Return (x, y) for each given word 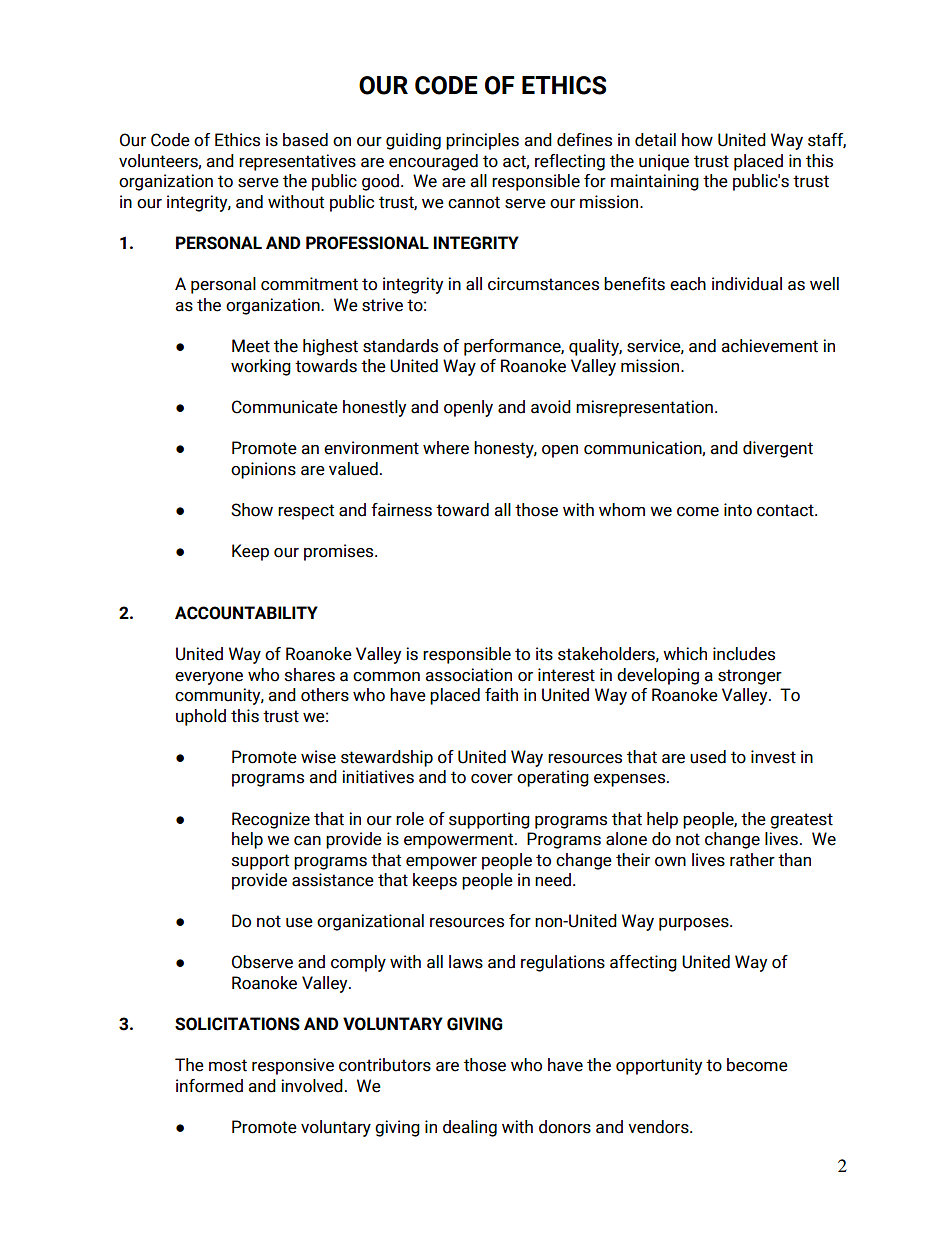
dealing (470, 1128)
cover (492, 779)
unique (664, 162)
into (738, 510)
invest (773, 757)
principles (482, 141)
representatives (297, 162)
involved (312, 1086)
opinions (263, 470)
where (446, 448)
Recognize (271, 820)
